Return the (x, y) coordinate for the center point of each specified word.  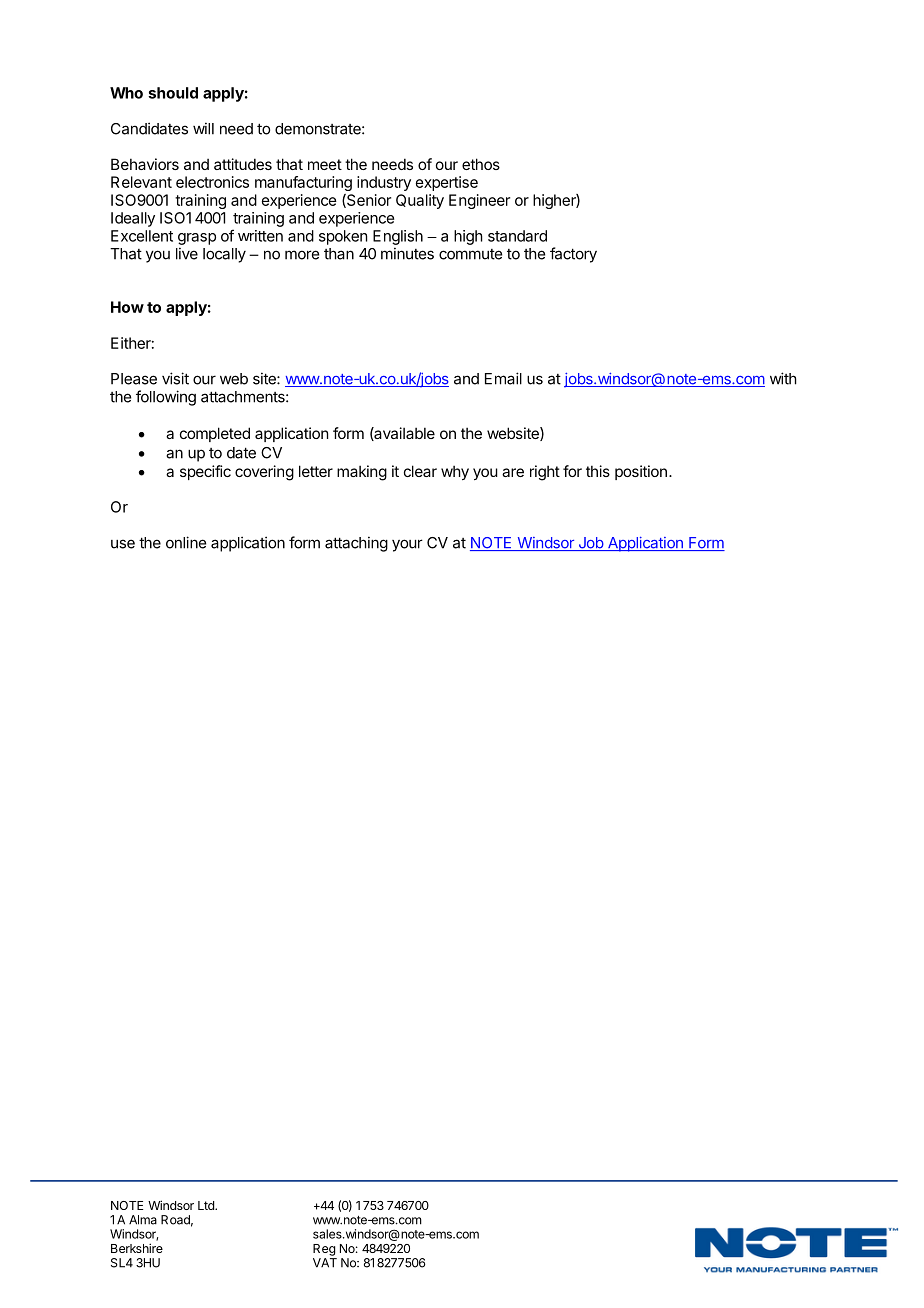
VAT (325, 1263)
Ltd (207, 1205)
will (203, 128)
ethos (481, 164)
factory (573, 255)
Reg (324, 1250)
